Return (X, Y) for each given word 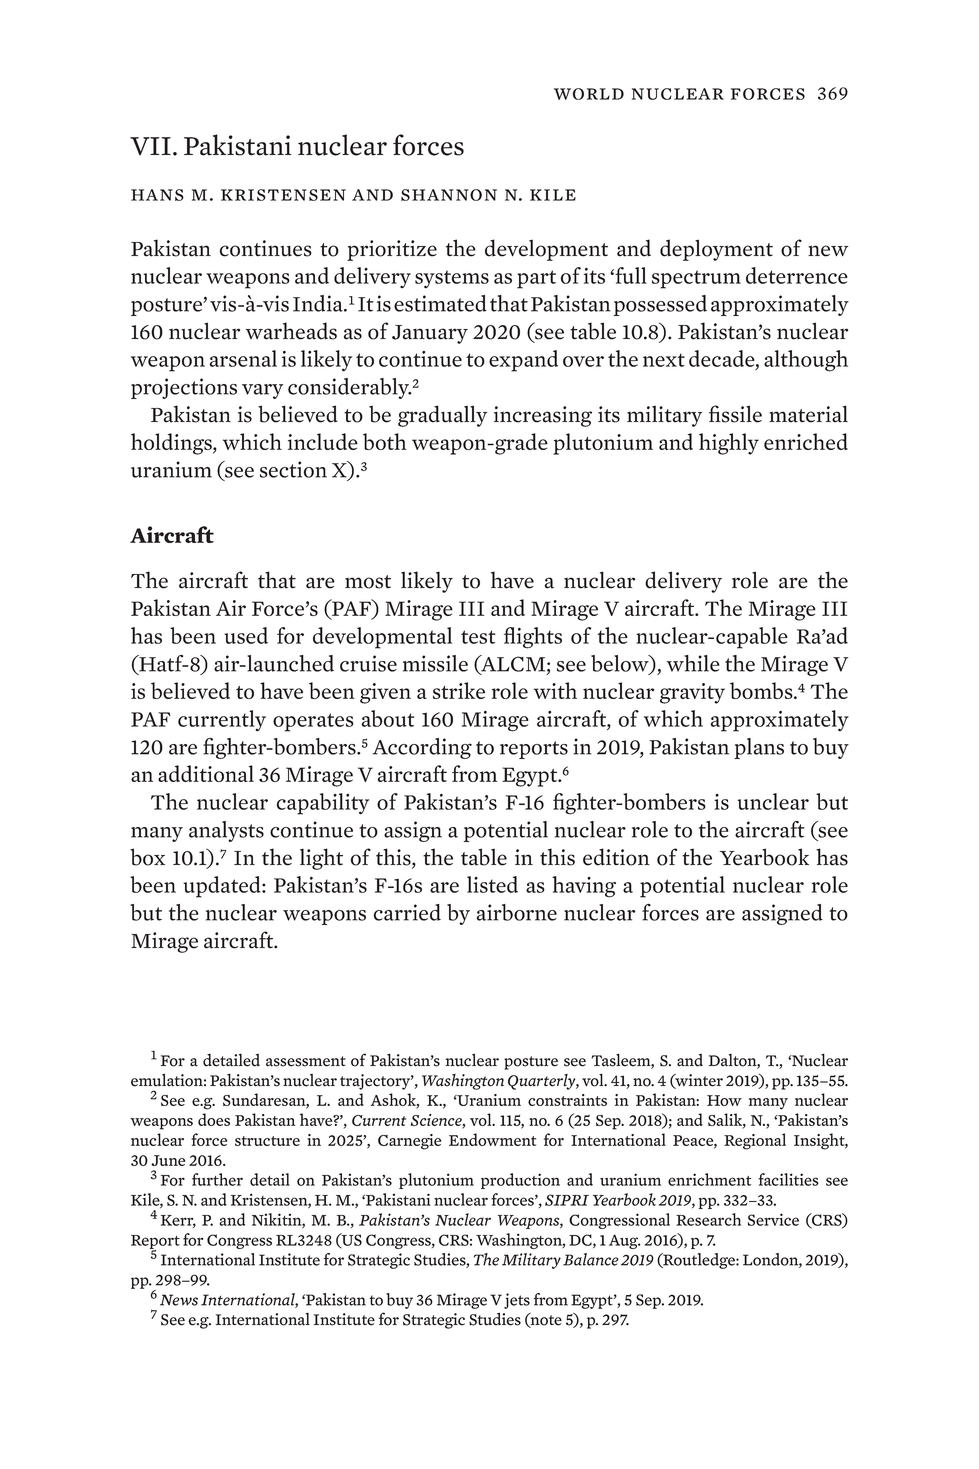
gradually (442, 416)
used (246, 635)
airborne (517, 912)
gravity (692, 693)
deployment (716, 250)
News (179, 1300)
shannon (449, 195)
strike (459, 690)
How (724, 1100)
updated (223, 887)
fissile (735, 414)
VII (150, 146)
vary (262, 391)
